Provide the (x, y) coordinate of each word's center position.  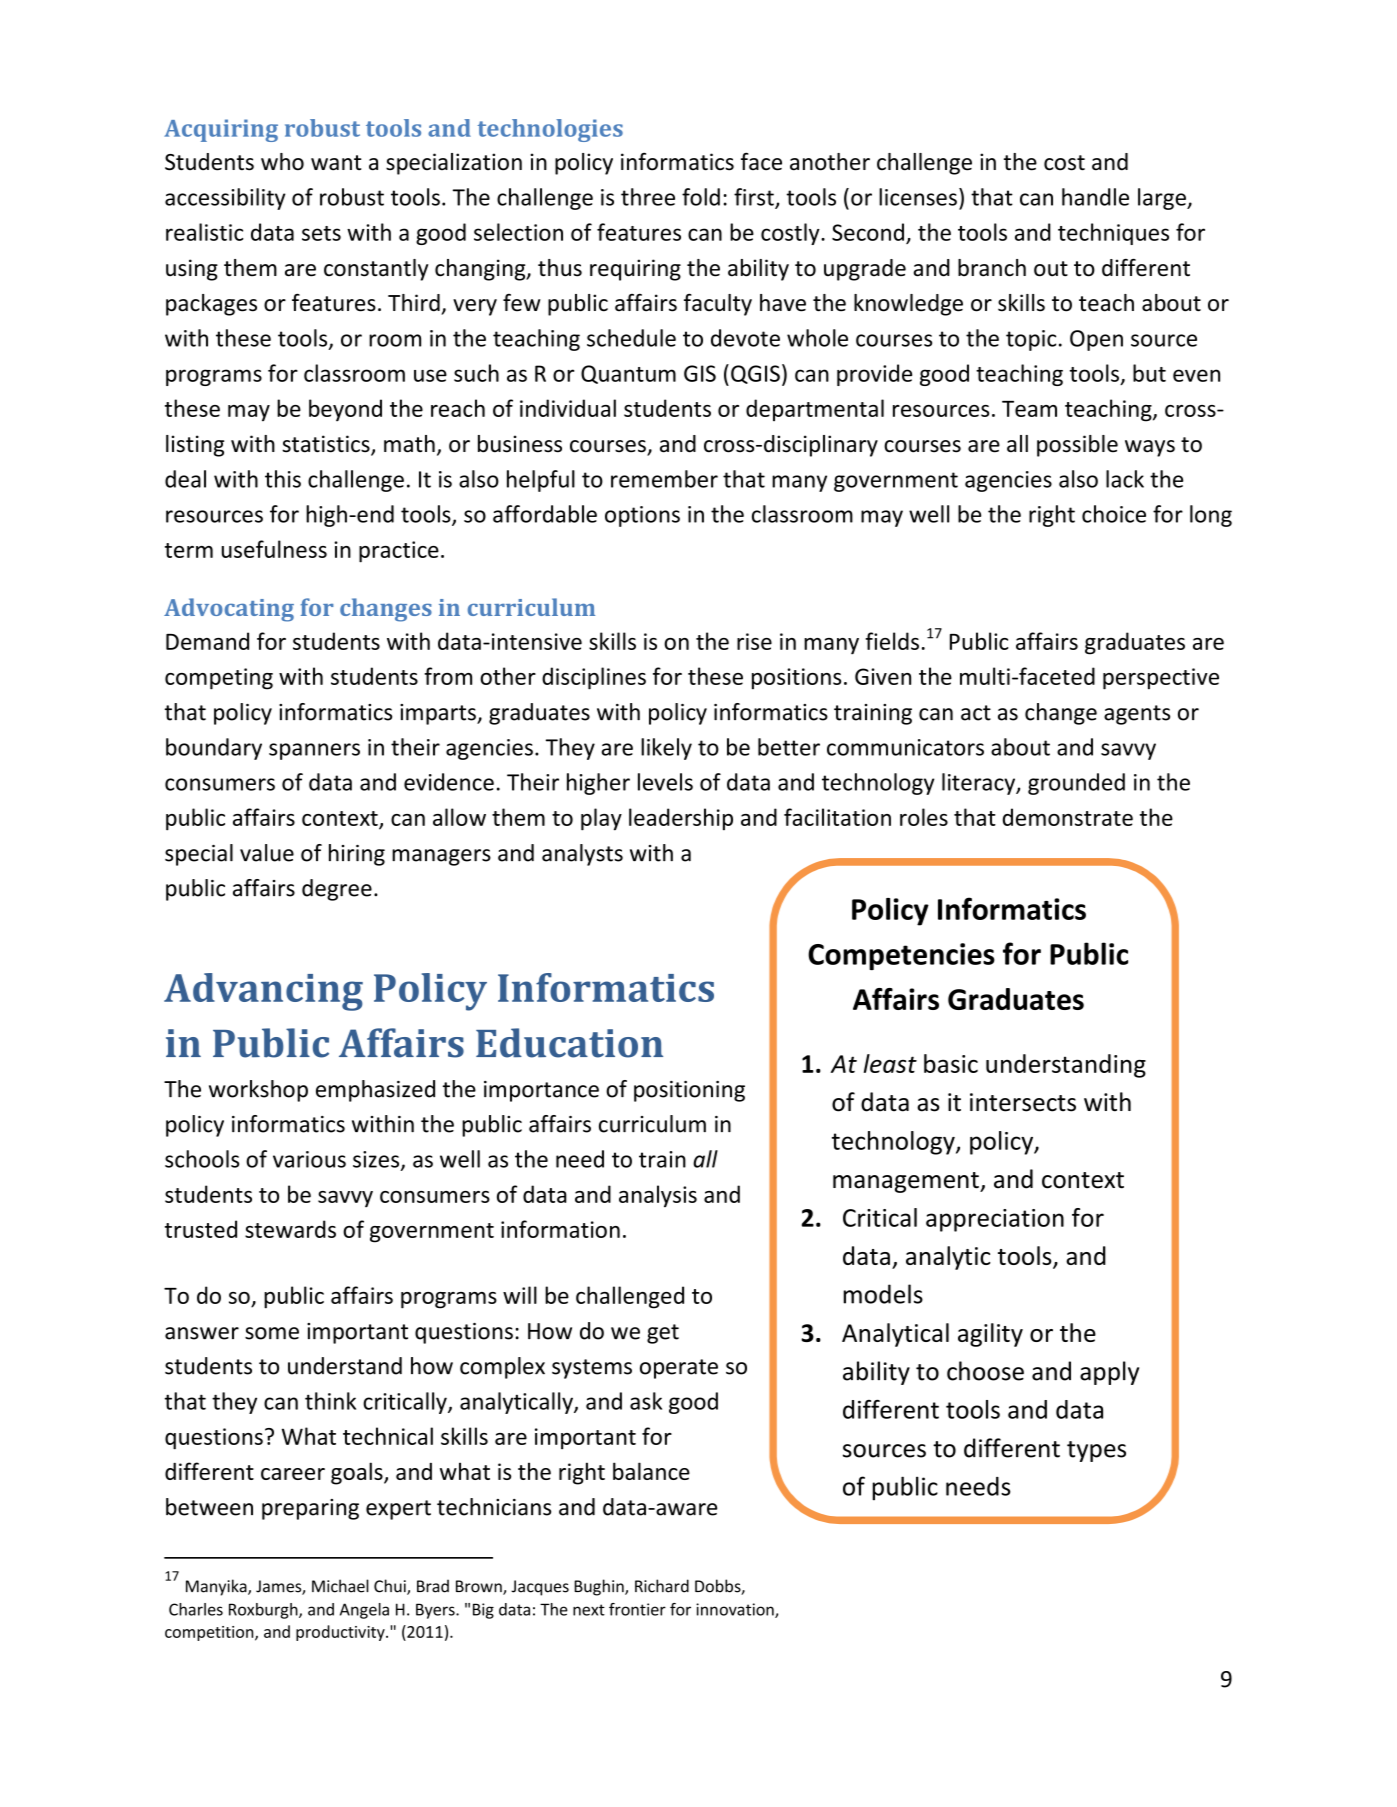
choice (1114, 514)
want (336, 163)
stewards (290, 1229)
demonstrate (1068, 817)
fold (701, 197)
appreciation (995, 1220)
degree (337, 890)
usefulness (274, 549)
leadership (681, 819)
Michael (340, 1586)
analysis (658, 1196)
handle (1095, 197)
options (642, 516)
